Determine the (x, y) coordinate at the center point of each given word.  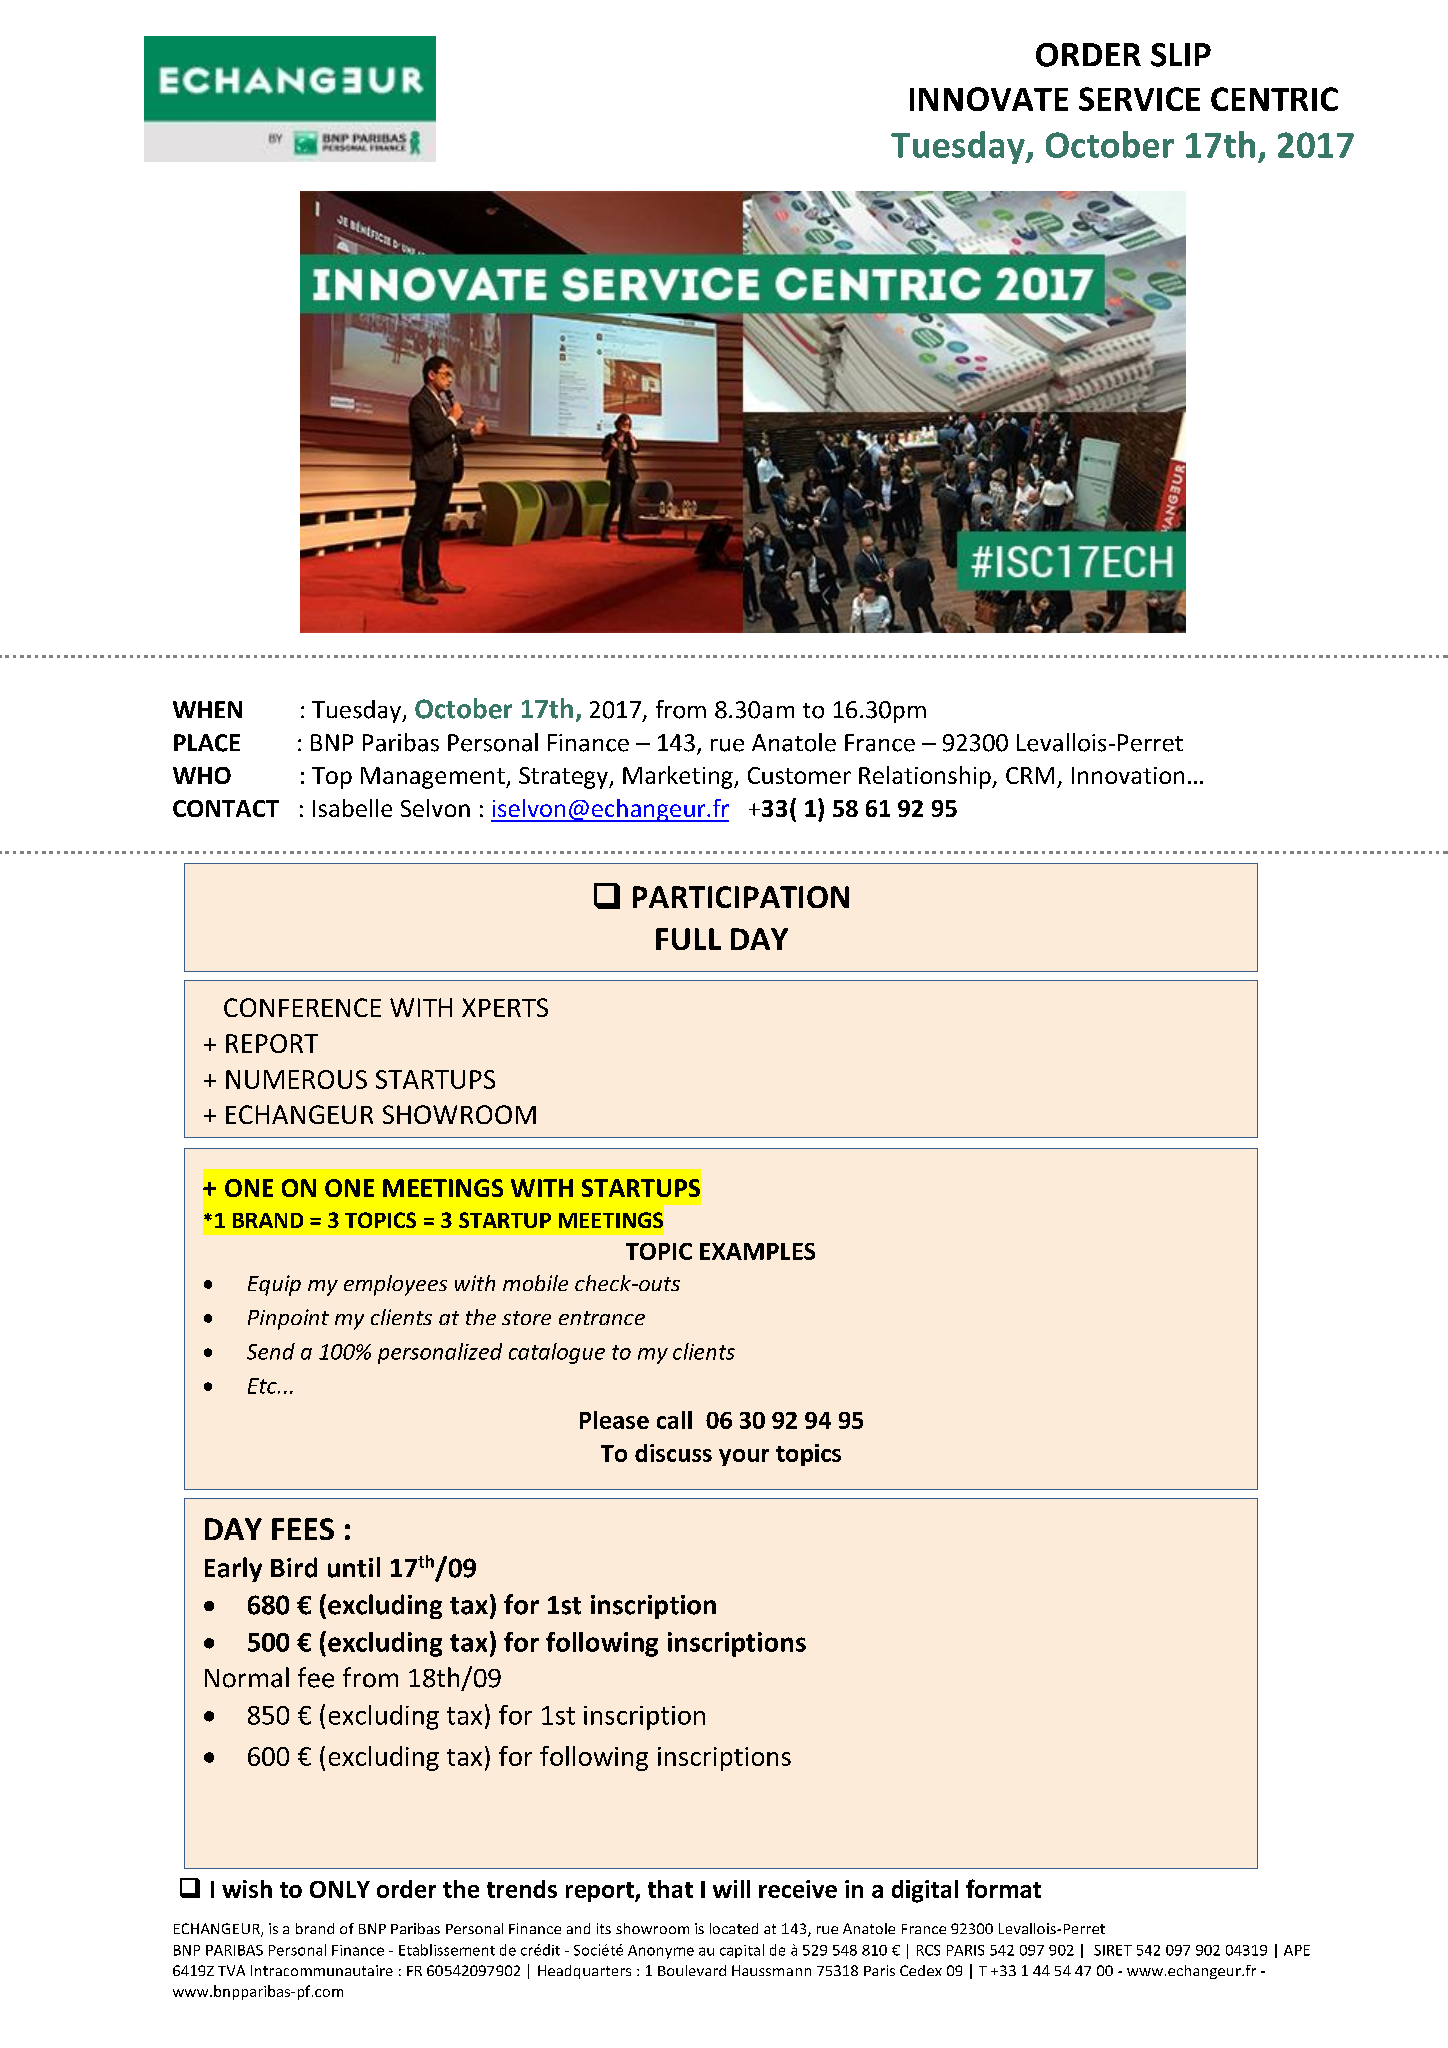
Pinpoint (288, 1319)
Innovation (1128, 775)
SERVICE (1139, 99)
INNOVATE (989, 99)
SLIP (1181, 55)
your (744, 1457)
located (734, 1928)
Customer (799, 775)
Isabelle (352, 808)
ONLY (340, 1889)
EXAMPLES (757, 1251)
